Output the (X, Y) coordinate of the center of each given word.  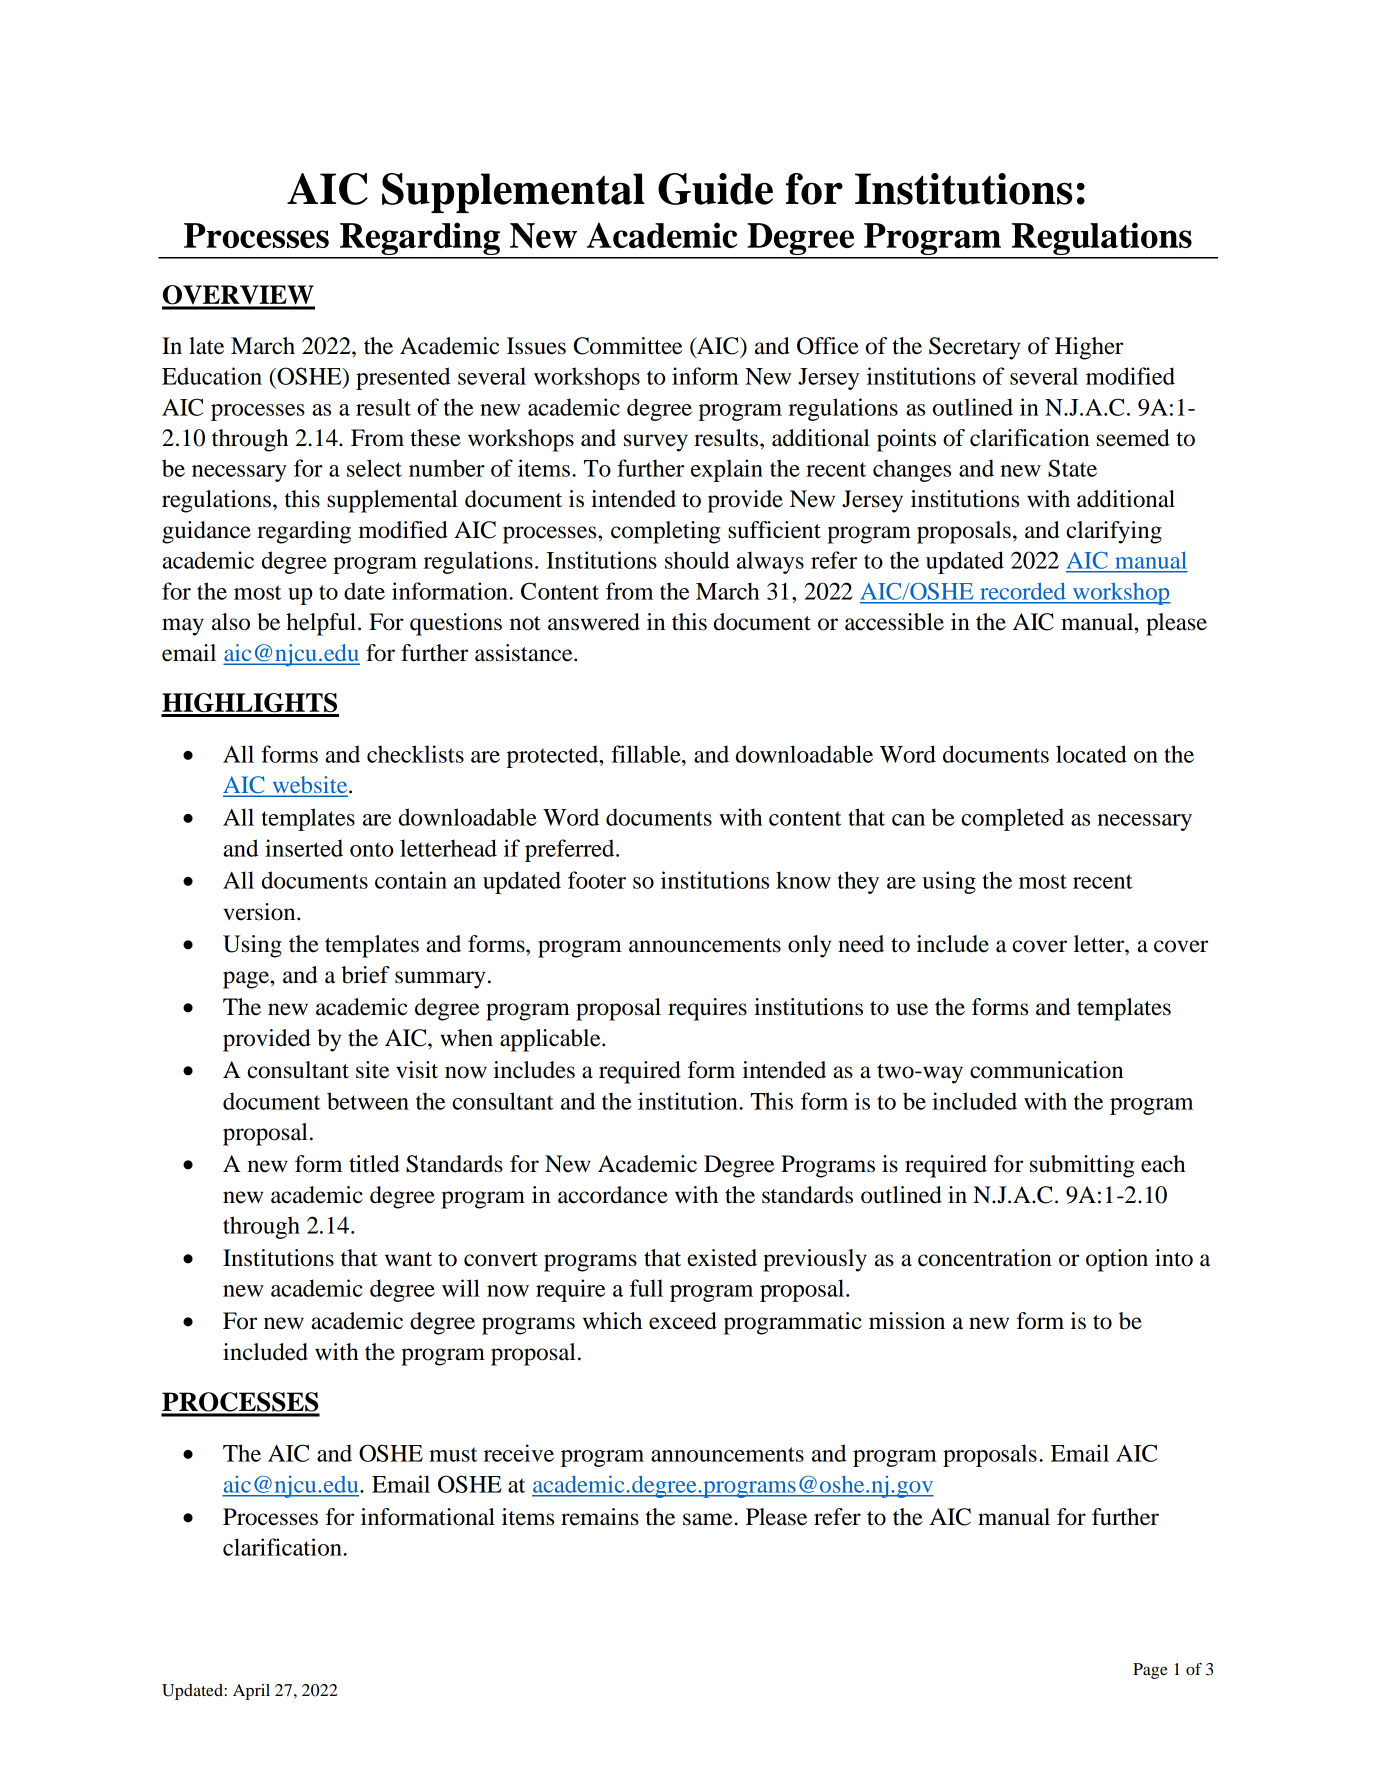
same (708, 1519)
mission (907, 1321)
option (1117, 1260)
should (697, 560)
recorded (1023, 591)
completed (1012, 819)
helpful (321, 624)
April (251, 1692)
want (408, 1259)
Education (212, 376)
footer (597, 880)
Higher (1089, 348)
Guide (715, 189)
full (646, 1288)
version (260, 912)
